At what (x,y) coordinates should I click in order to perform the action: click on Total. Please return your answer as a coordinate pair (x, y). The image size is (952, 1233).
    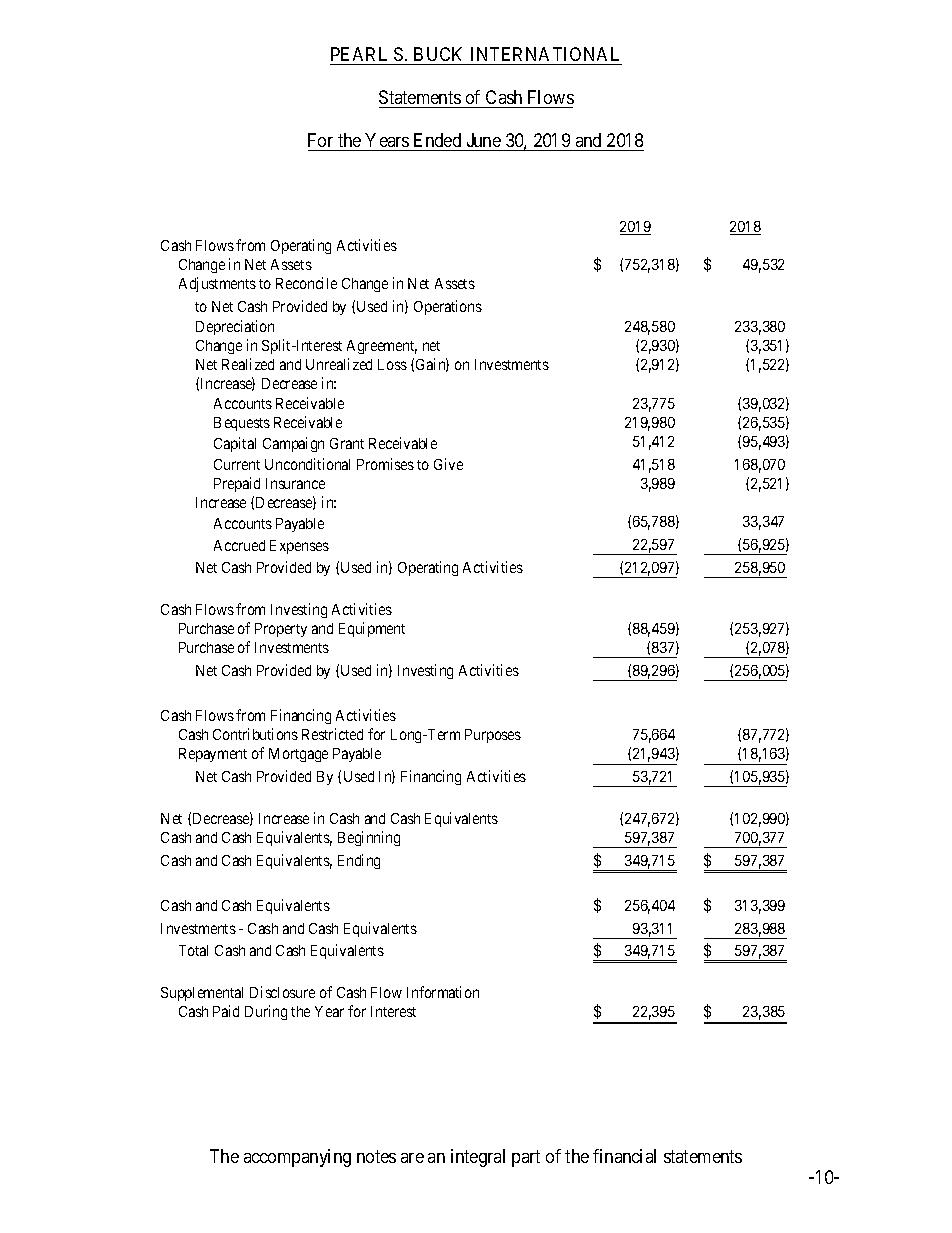
    Looking at the image, I should click on (193, 950).
